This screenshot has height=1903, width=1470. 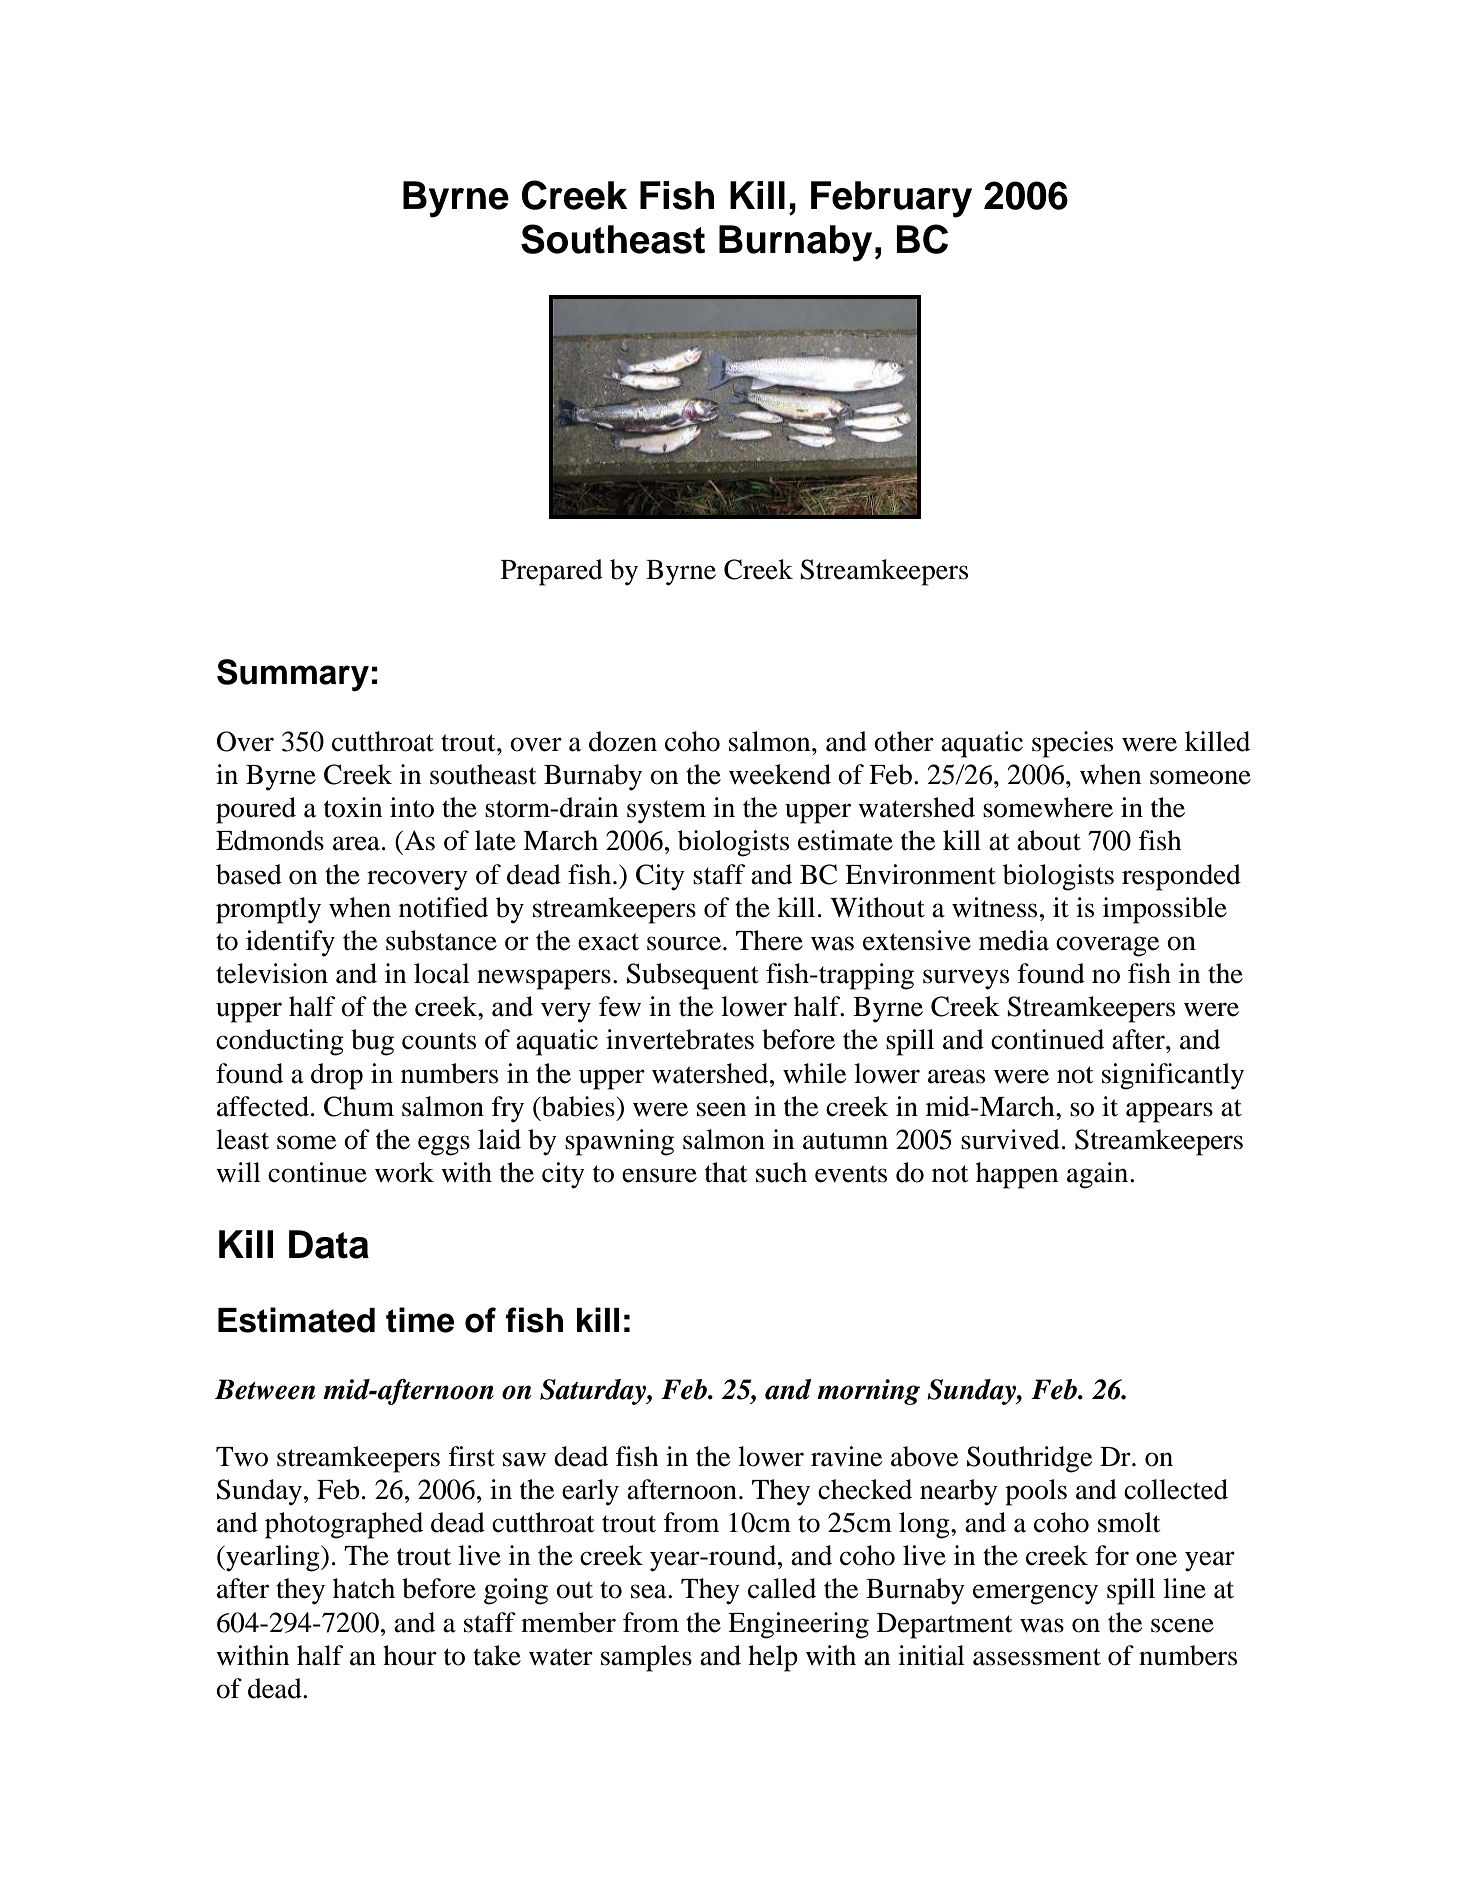 I want to click on dozen, so click(x=623, y=741).
